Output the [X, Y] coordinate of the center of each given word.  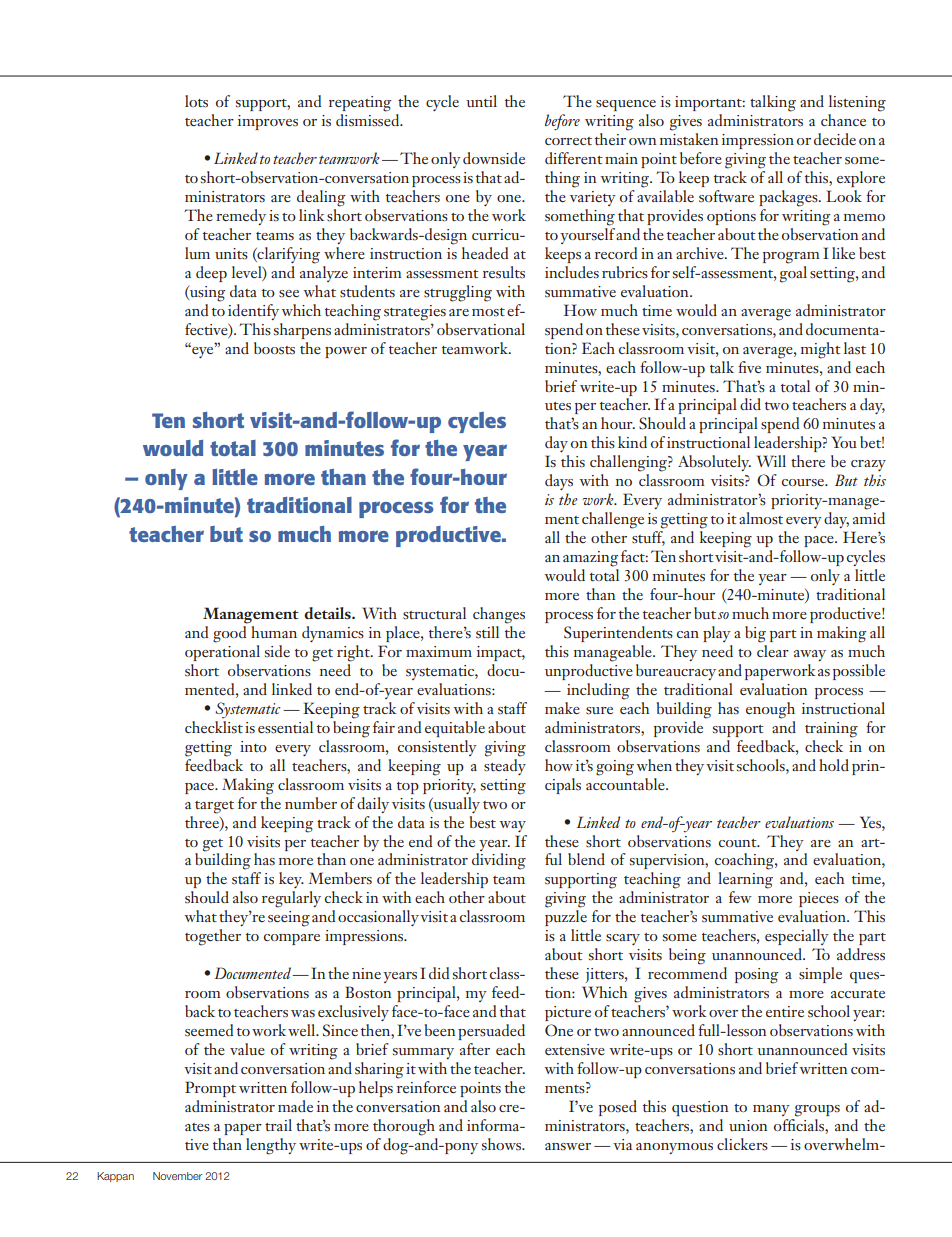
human [274, 632]
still [487, 632]
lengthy [271, 1146]
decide [835, 139]
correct [568, 141]
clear [773, 651]
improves [268, 122]
